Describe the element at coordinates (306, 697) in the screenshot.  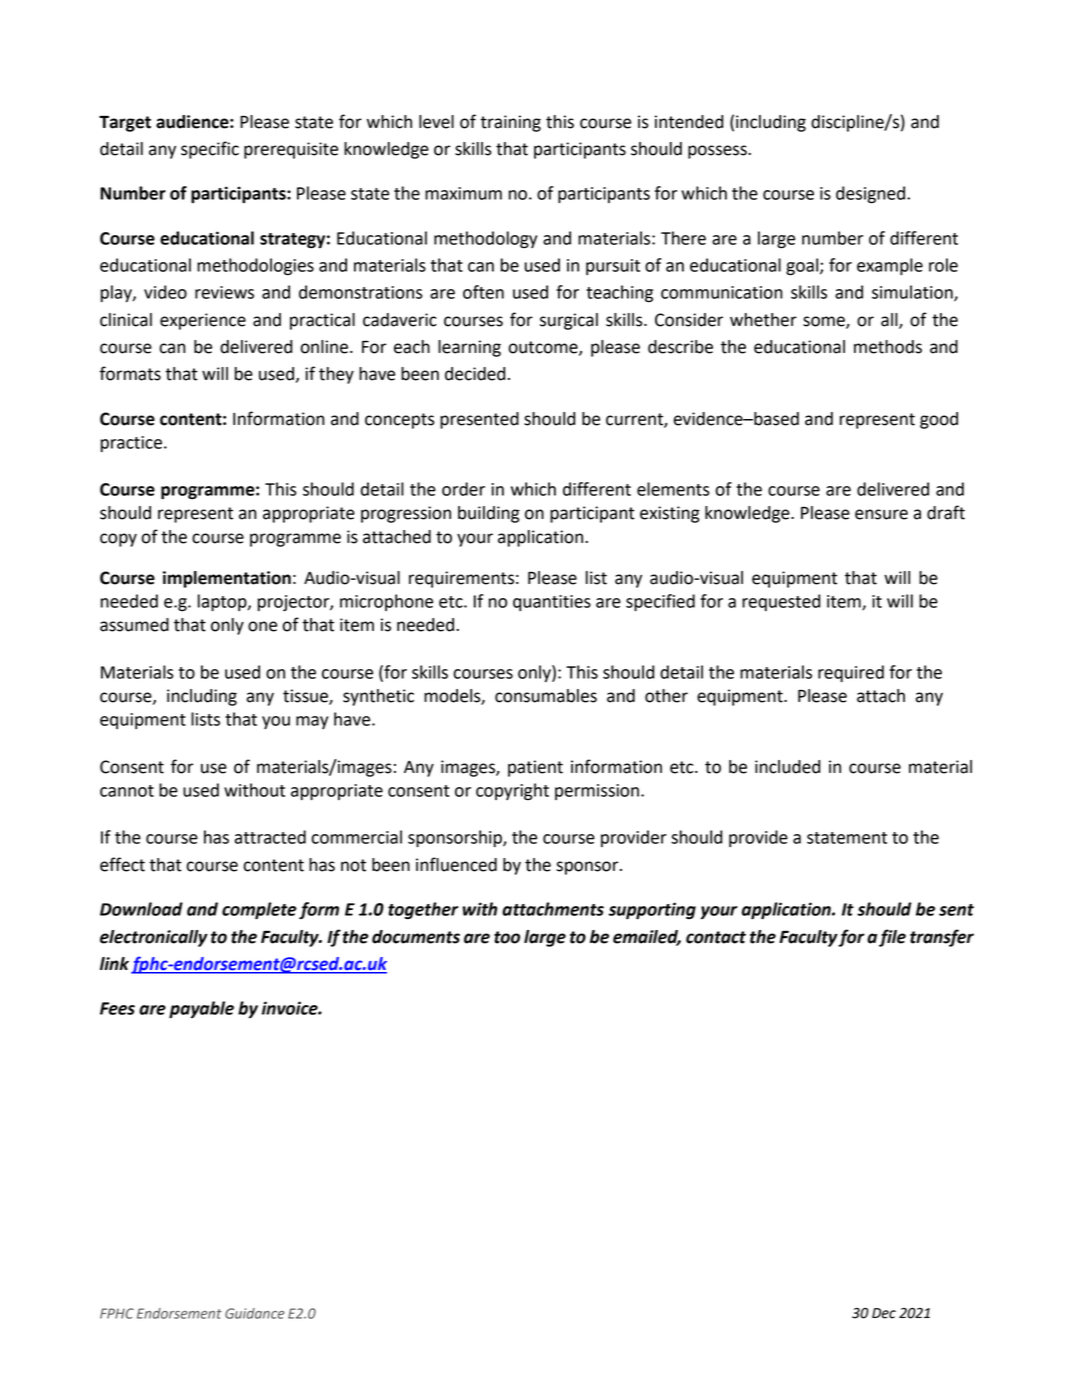
I see `tissue` at that location.
